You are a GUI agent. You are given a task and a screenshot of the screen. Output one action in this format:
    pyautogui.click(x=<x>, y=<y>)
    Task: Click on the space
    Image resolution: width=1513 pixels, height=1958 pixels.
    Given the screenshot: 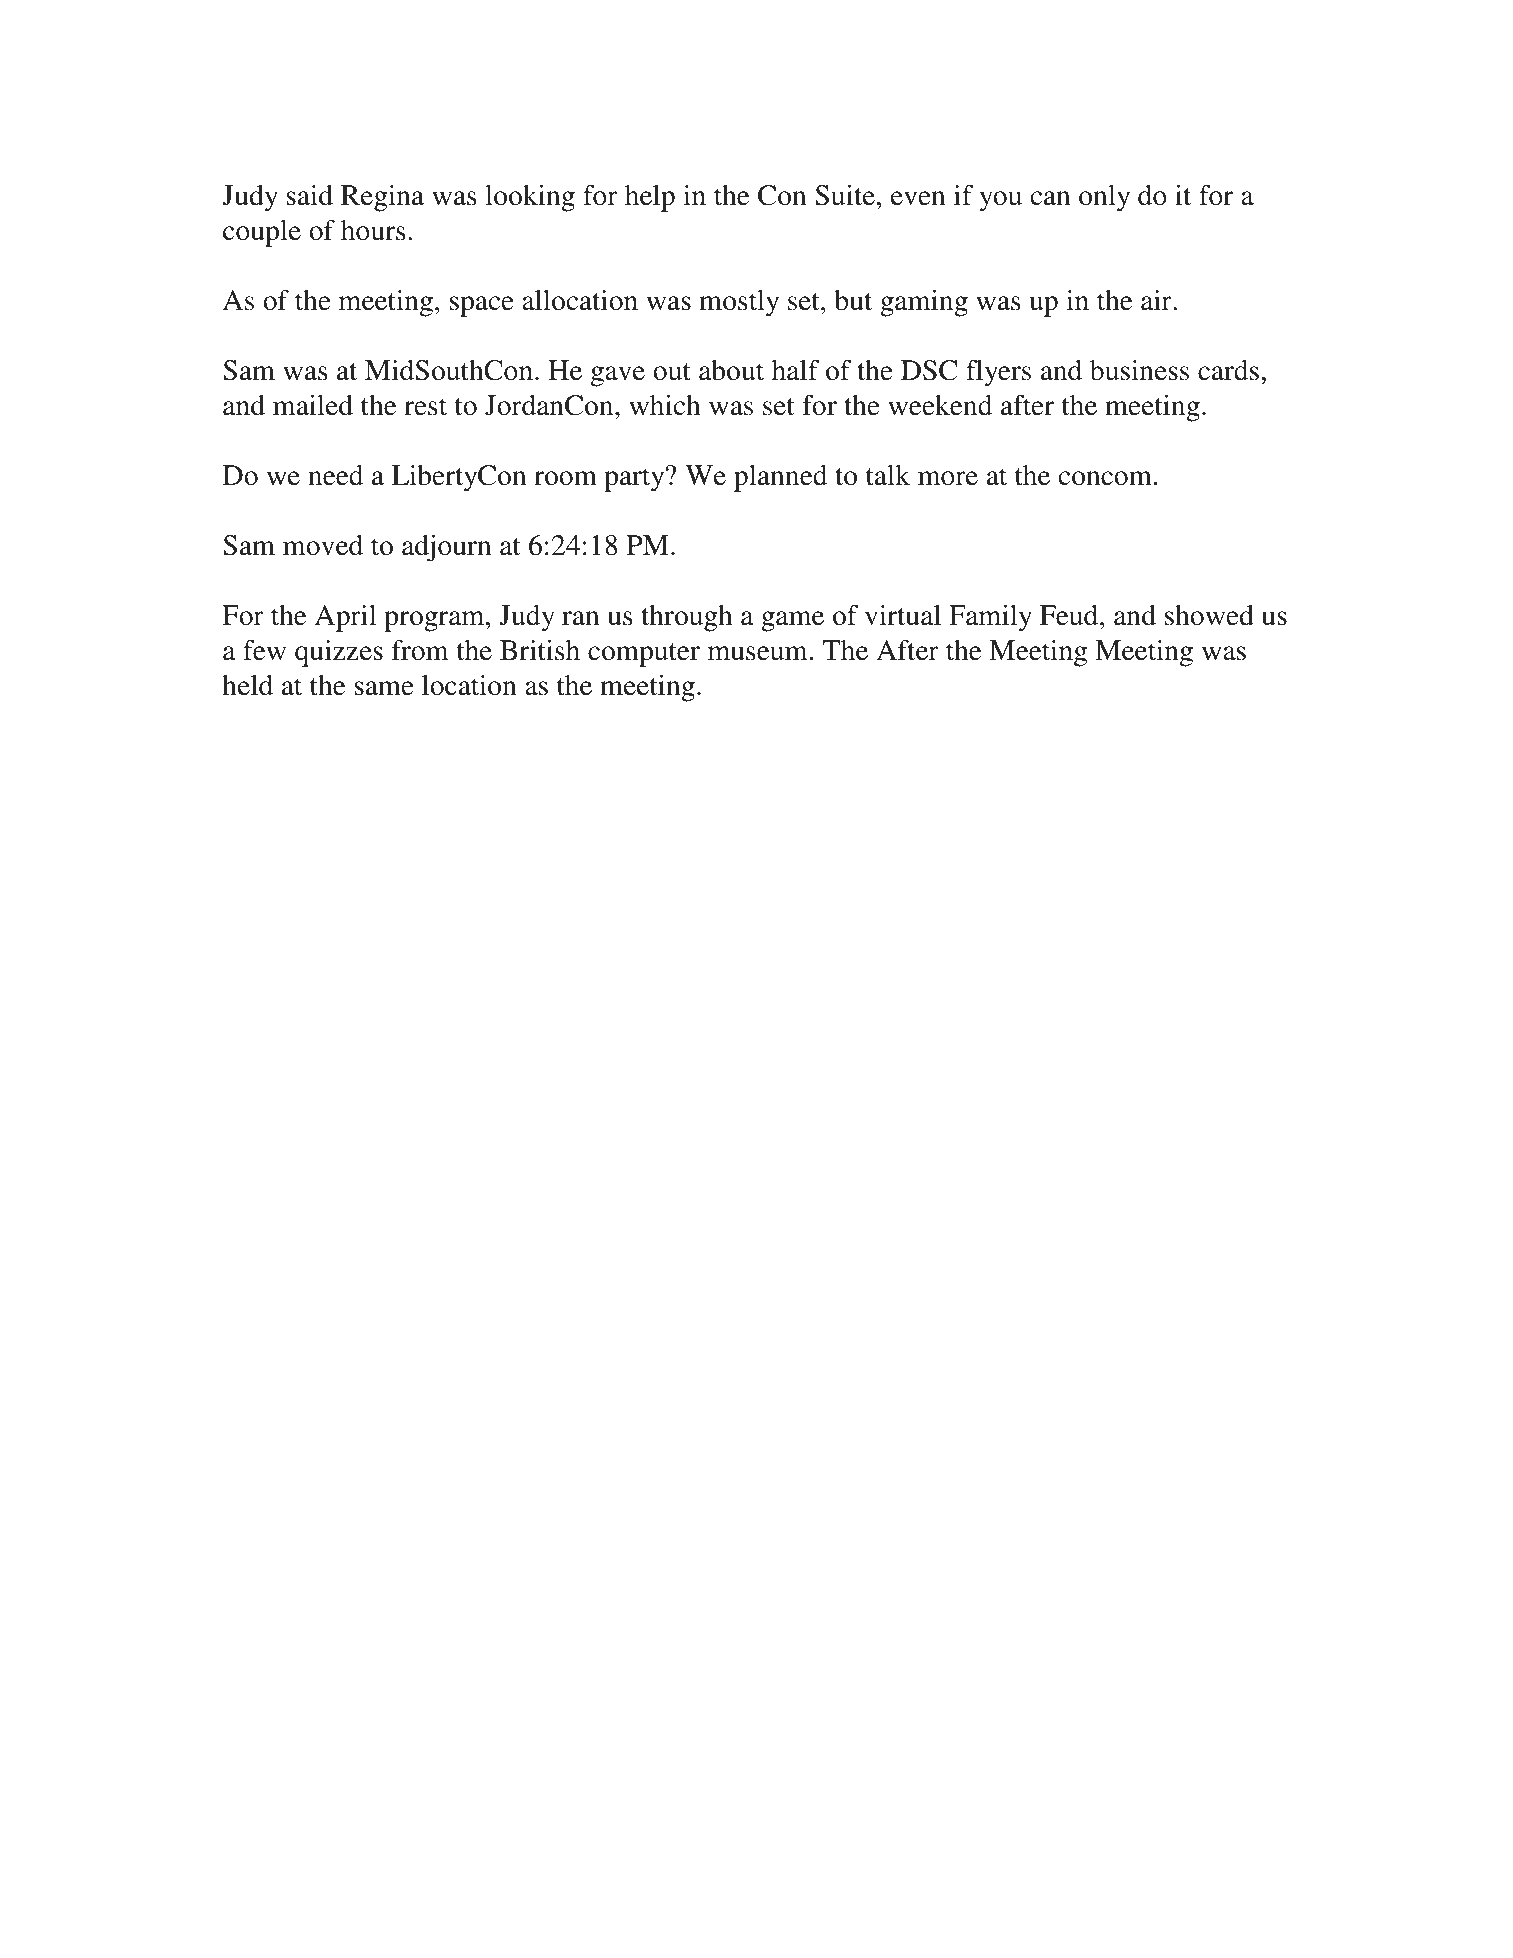 What is the action you would take?
    pyautogui.click(x=482, y=306)
